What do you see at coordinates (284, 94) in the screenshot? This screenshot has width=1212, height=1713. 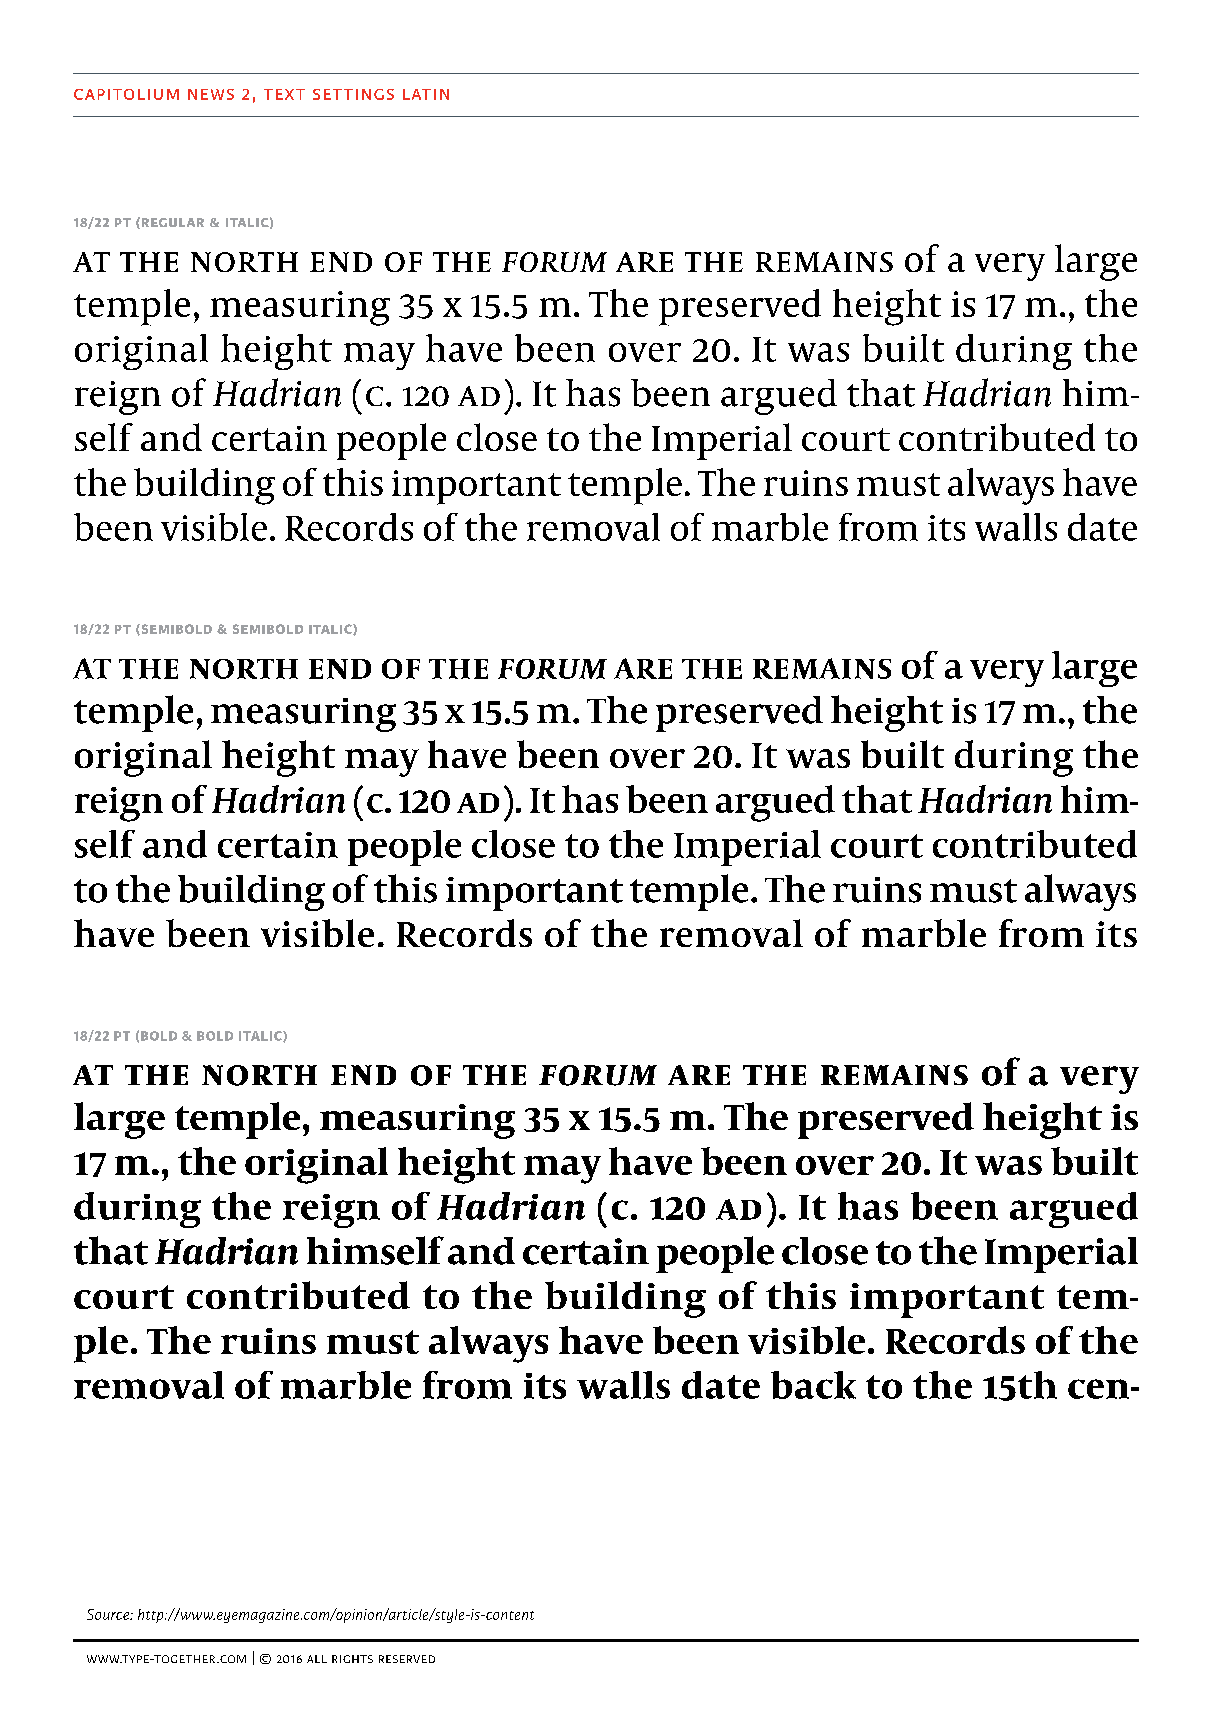 I see `text` at bounding box center [284, 94].
